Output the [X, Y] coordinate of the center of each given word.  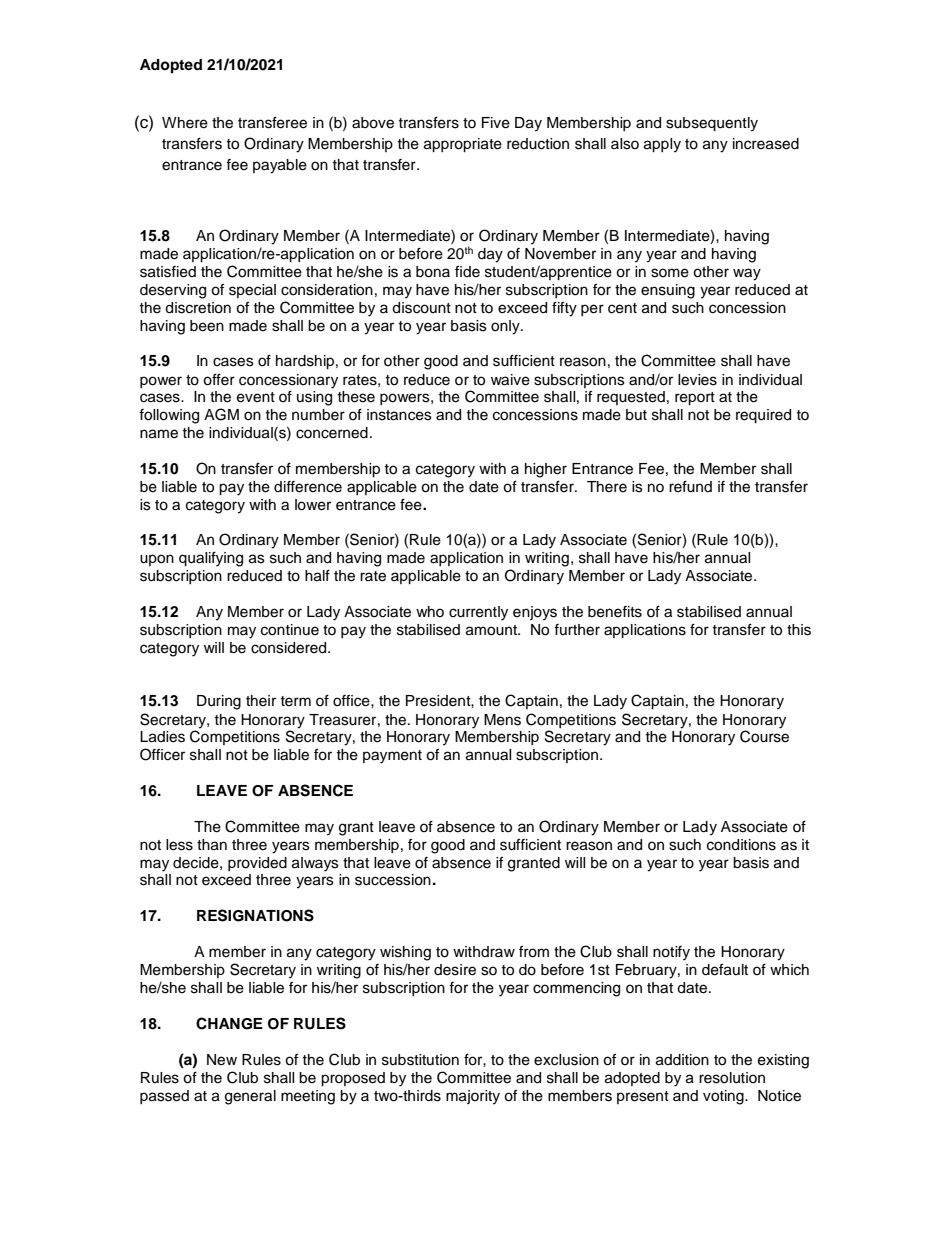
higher [546, 470]
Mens [502, 720]
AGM [221, 414]
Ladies [162, 737]
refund [690, 487]
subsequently [712, 124]
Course [764, 736]
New [222, 1060]
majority [473, 1097]
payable [280, 166]
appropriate [463, 145]
